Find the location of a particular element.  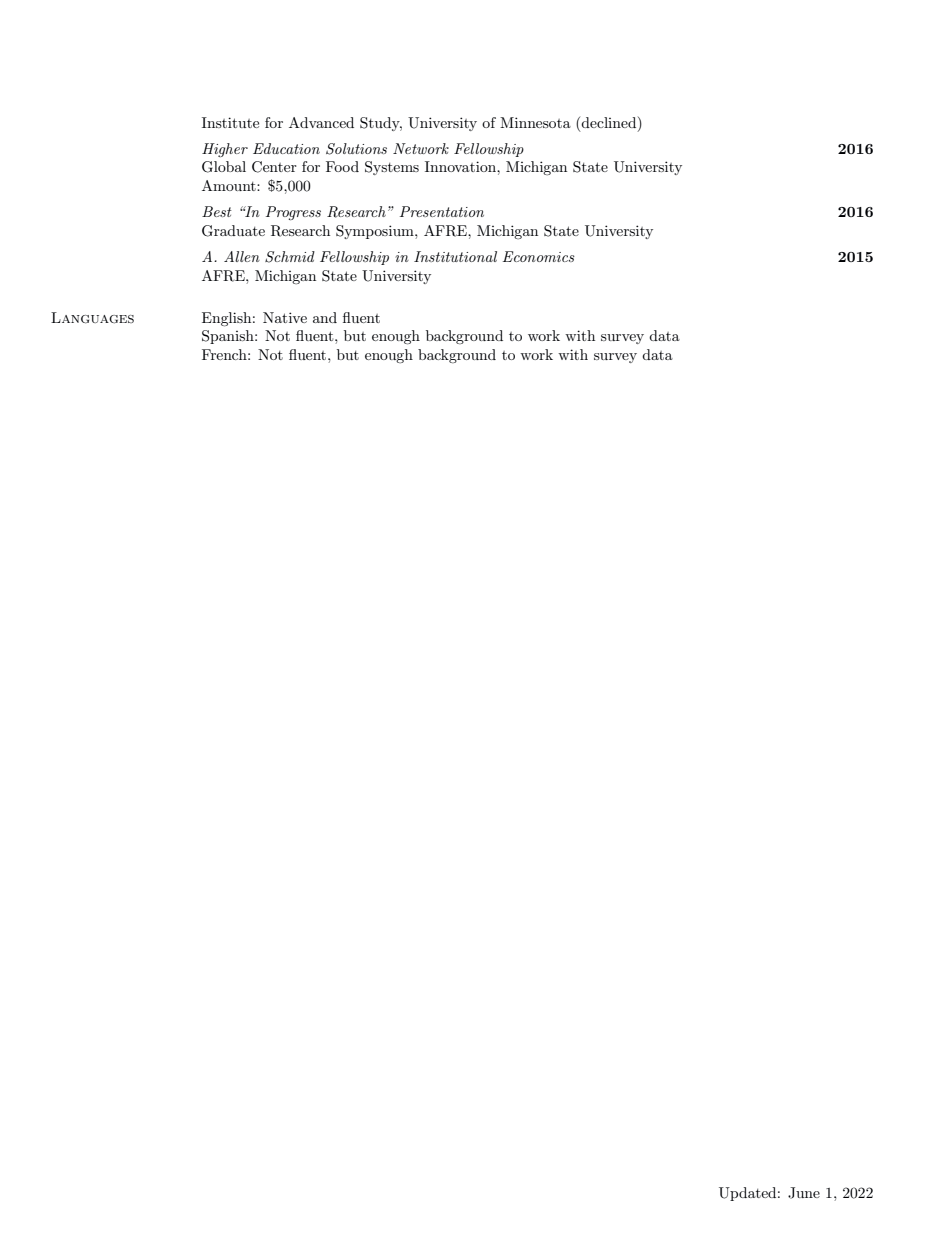

Minnesota is located at coordinates (535, 122).
